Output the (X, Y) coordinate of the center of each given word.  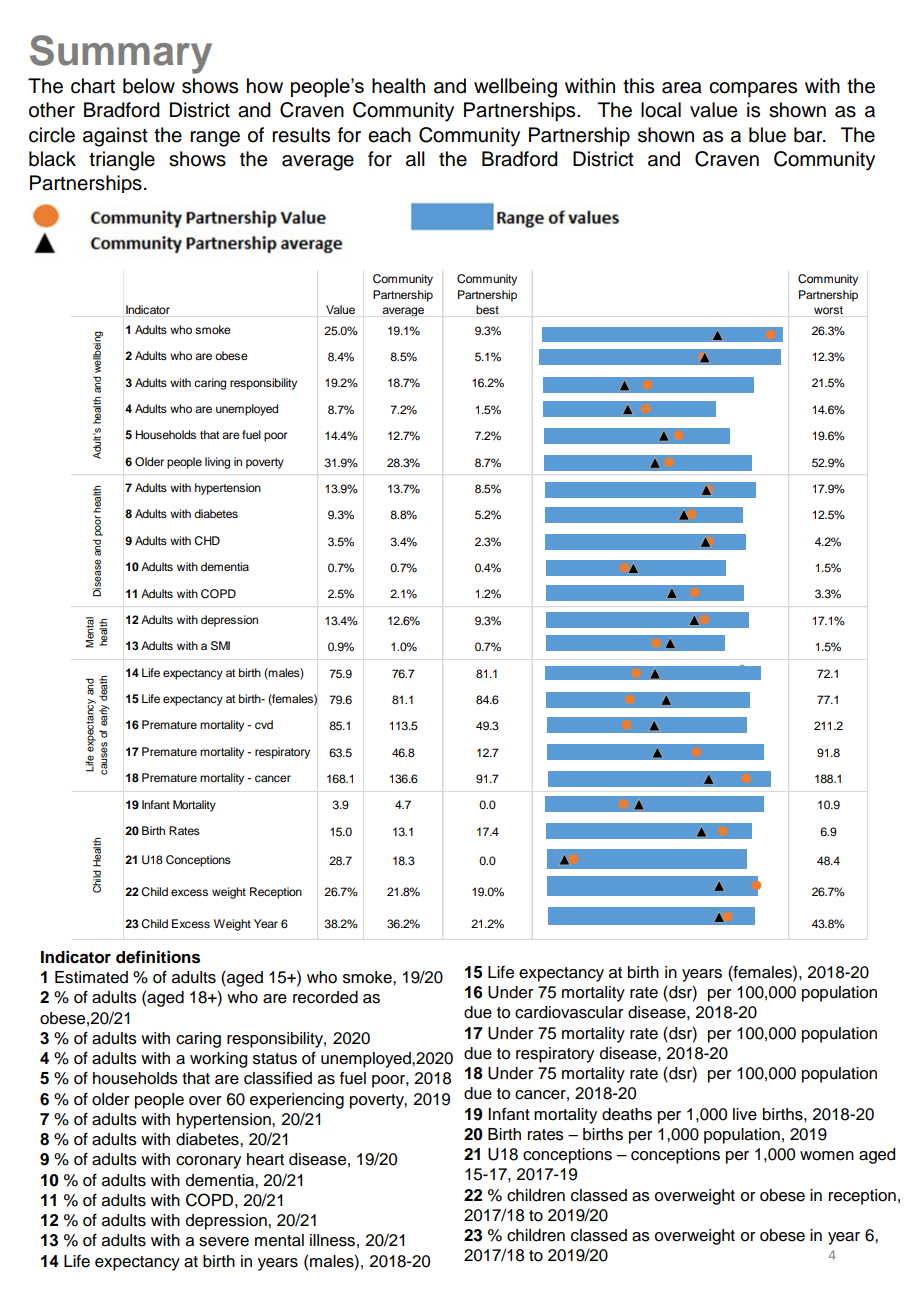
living (217, 463)
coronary (208, 1162)
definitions (158, 957)
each (389, 135)
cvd (264, 724)
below (149, 86)
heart (265, 1159)
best (487, 309)
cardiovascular (569, 1012)
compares (753, 90)
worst (828, 310)
